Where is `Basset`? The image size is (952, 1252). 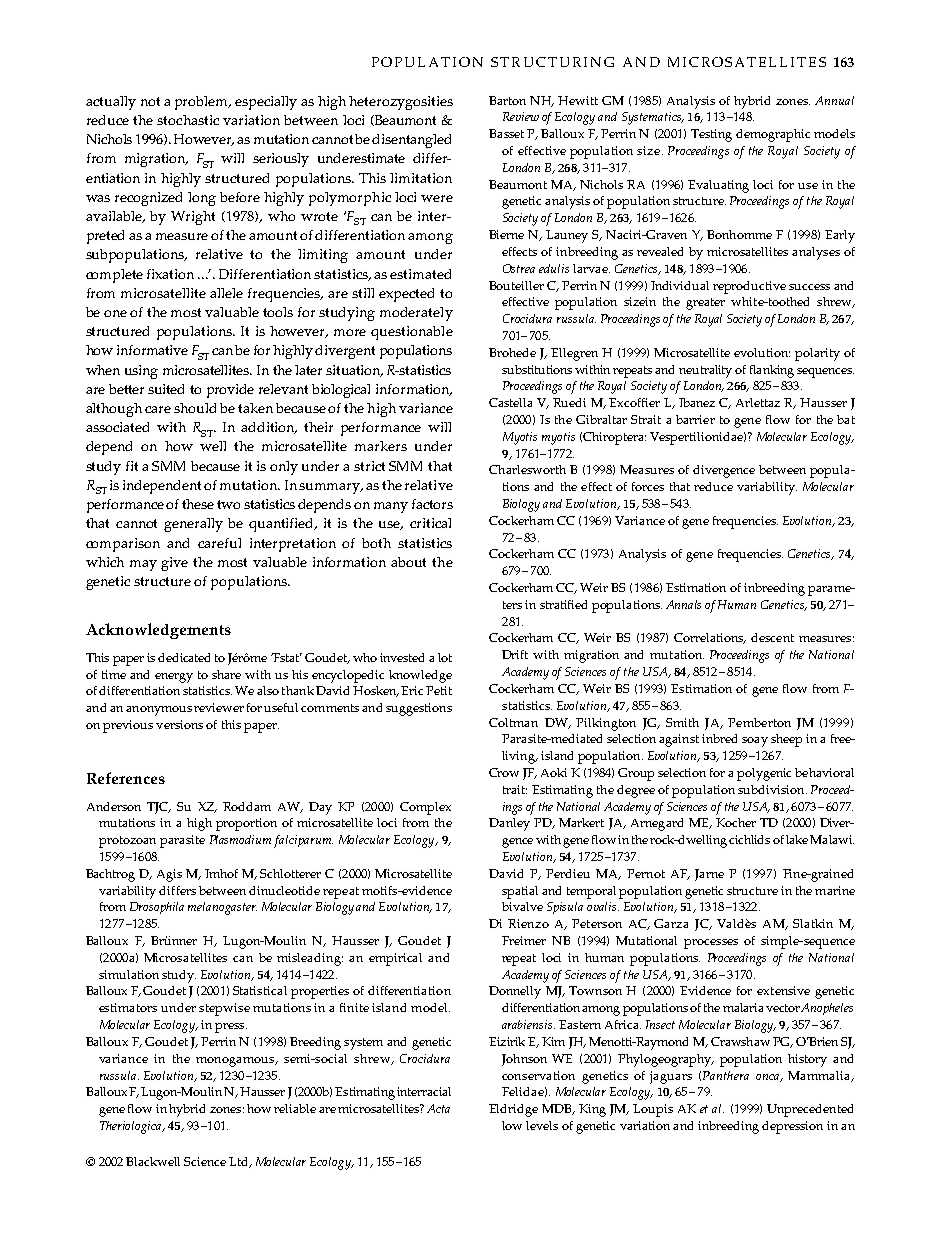
Basset is located at coordinates (506, 133).
